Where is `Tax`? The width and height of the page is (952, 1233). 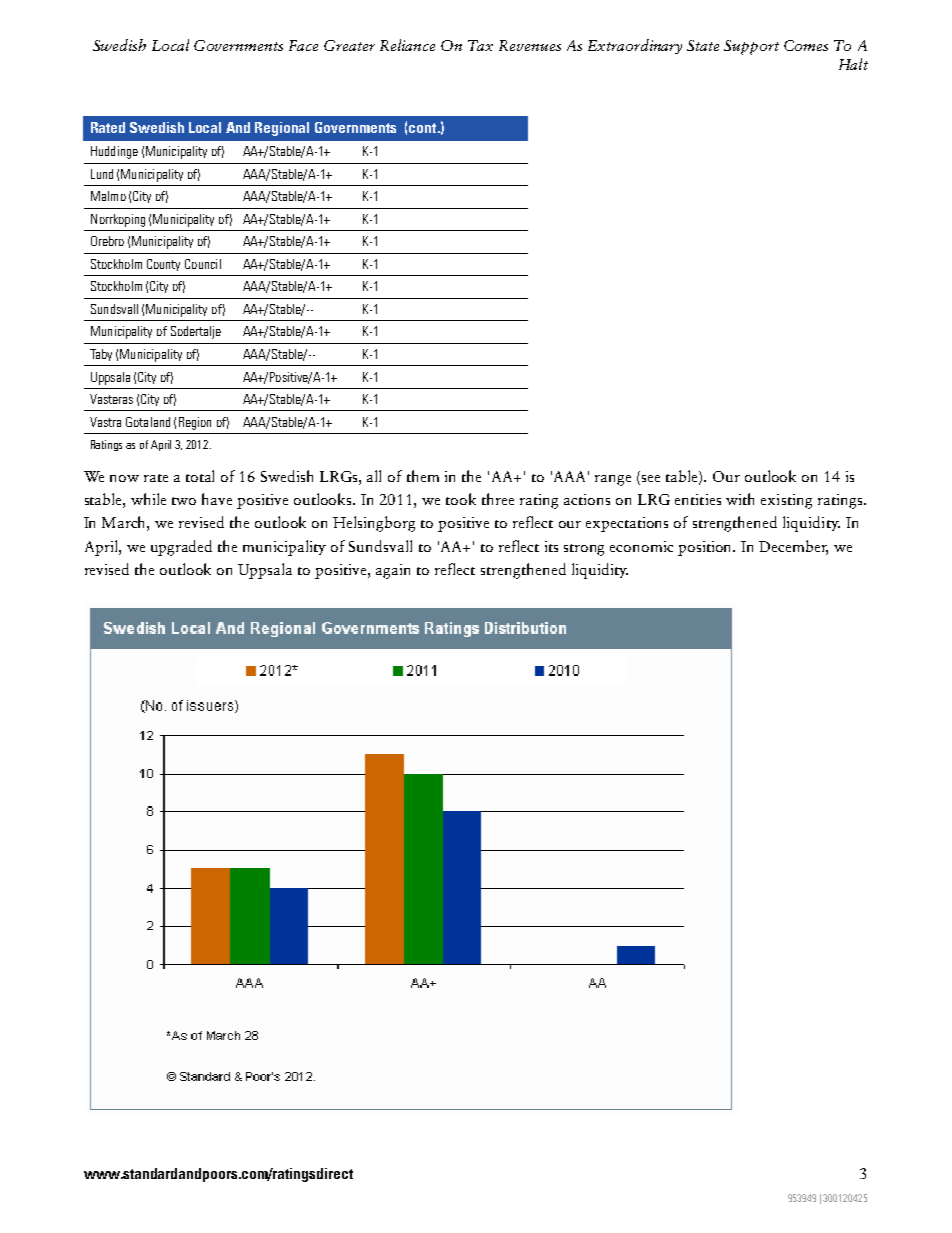
Tax is located at coordinates (480, 45).
